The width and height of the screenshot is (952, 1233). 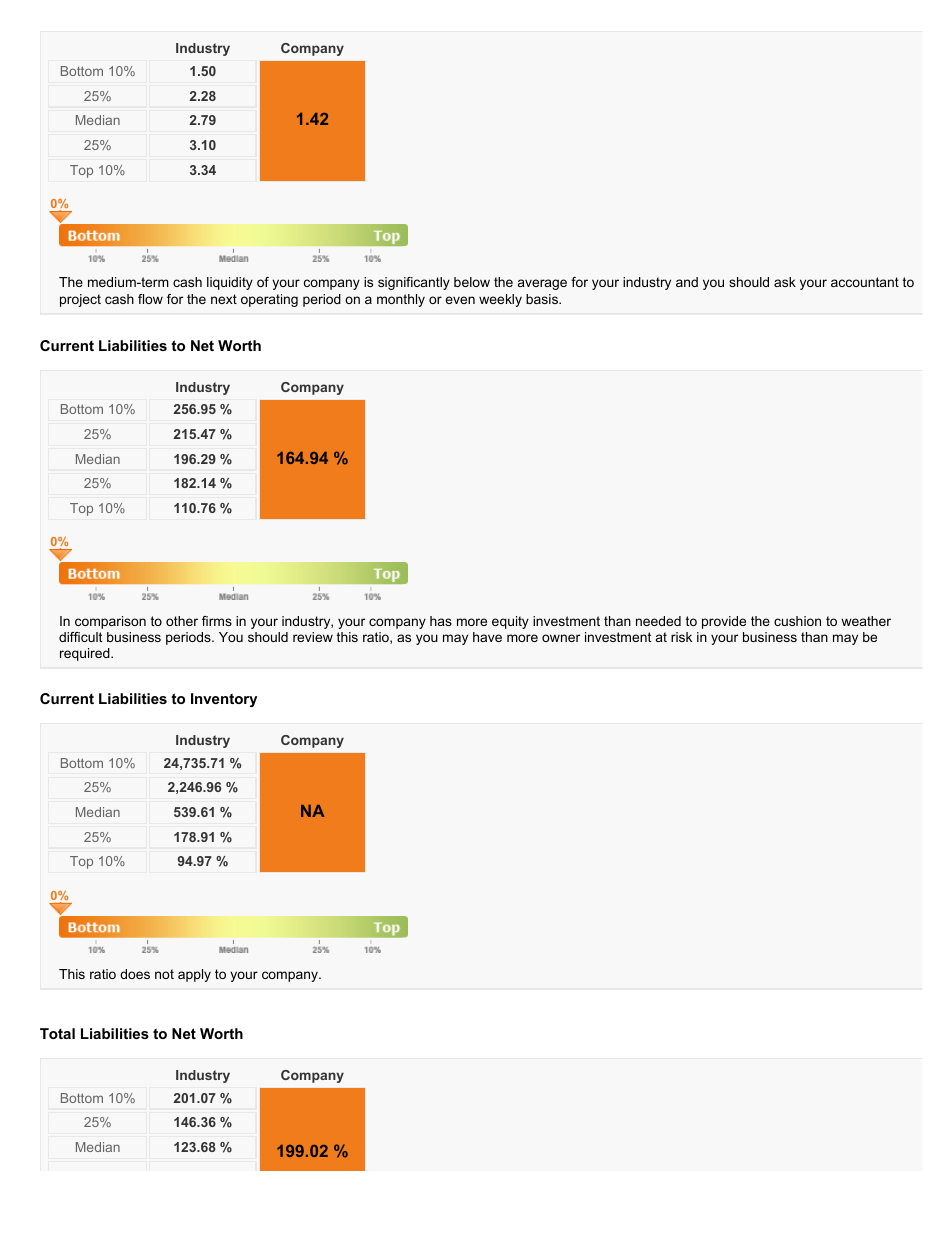 I want to click on even, so click(x=460, y=300).
